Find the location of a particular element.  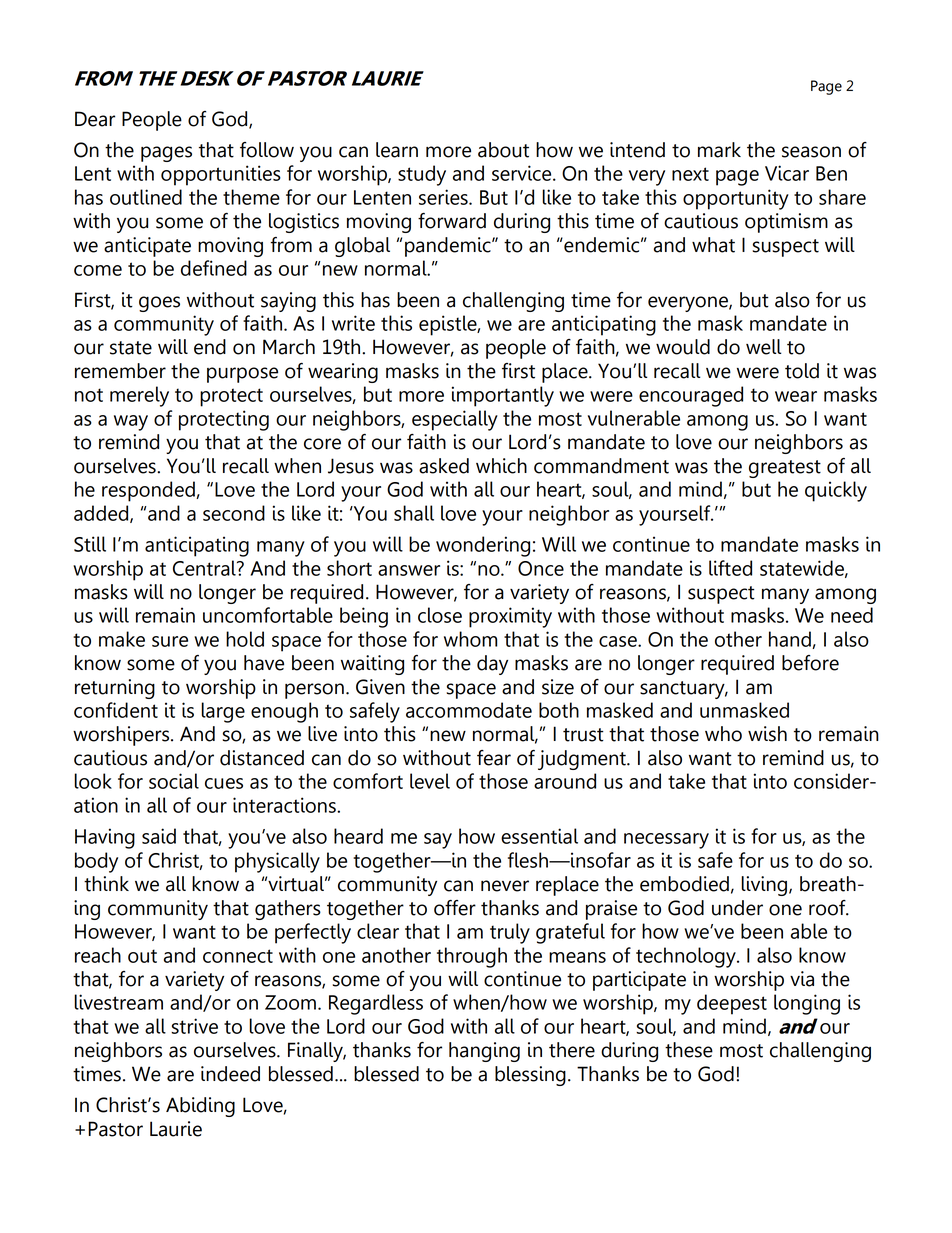

opportunities is located at coordinates (221, 175).
